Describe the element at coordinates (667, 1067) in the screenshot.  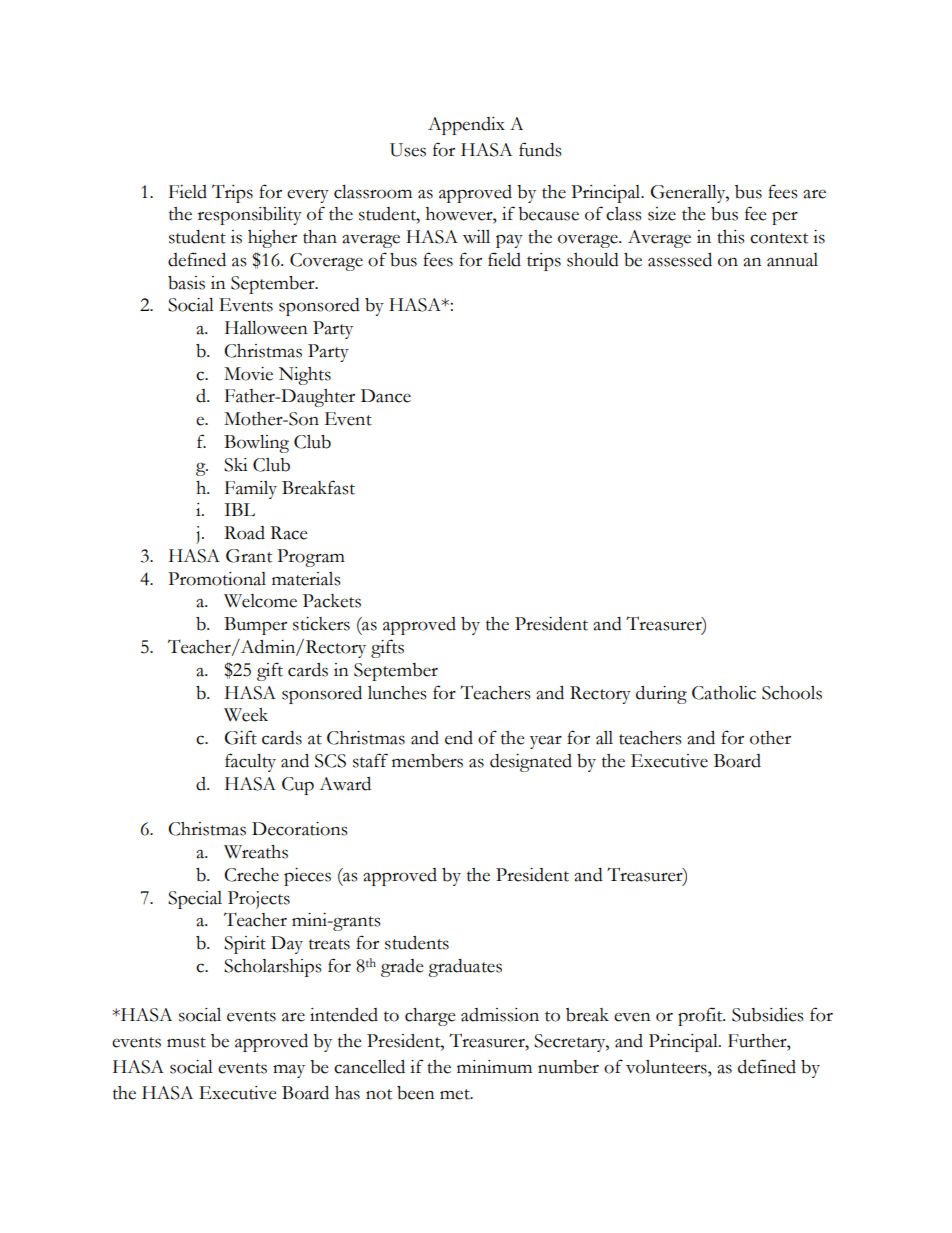
I see `volunteers` at that location.
